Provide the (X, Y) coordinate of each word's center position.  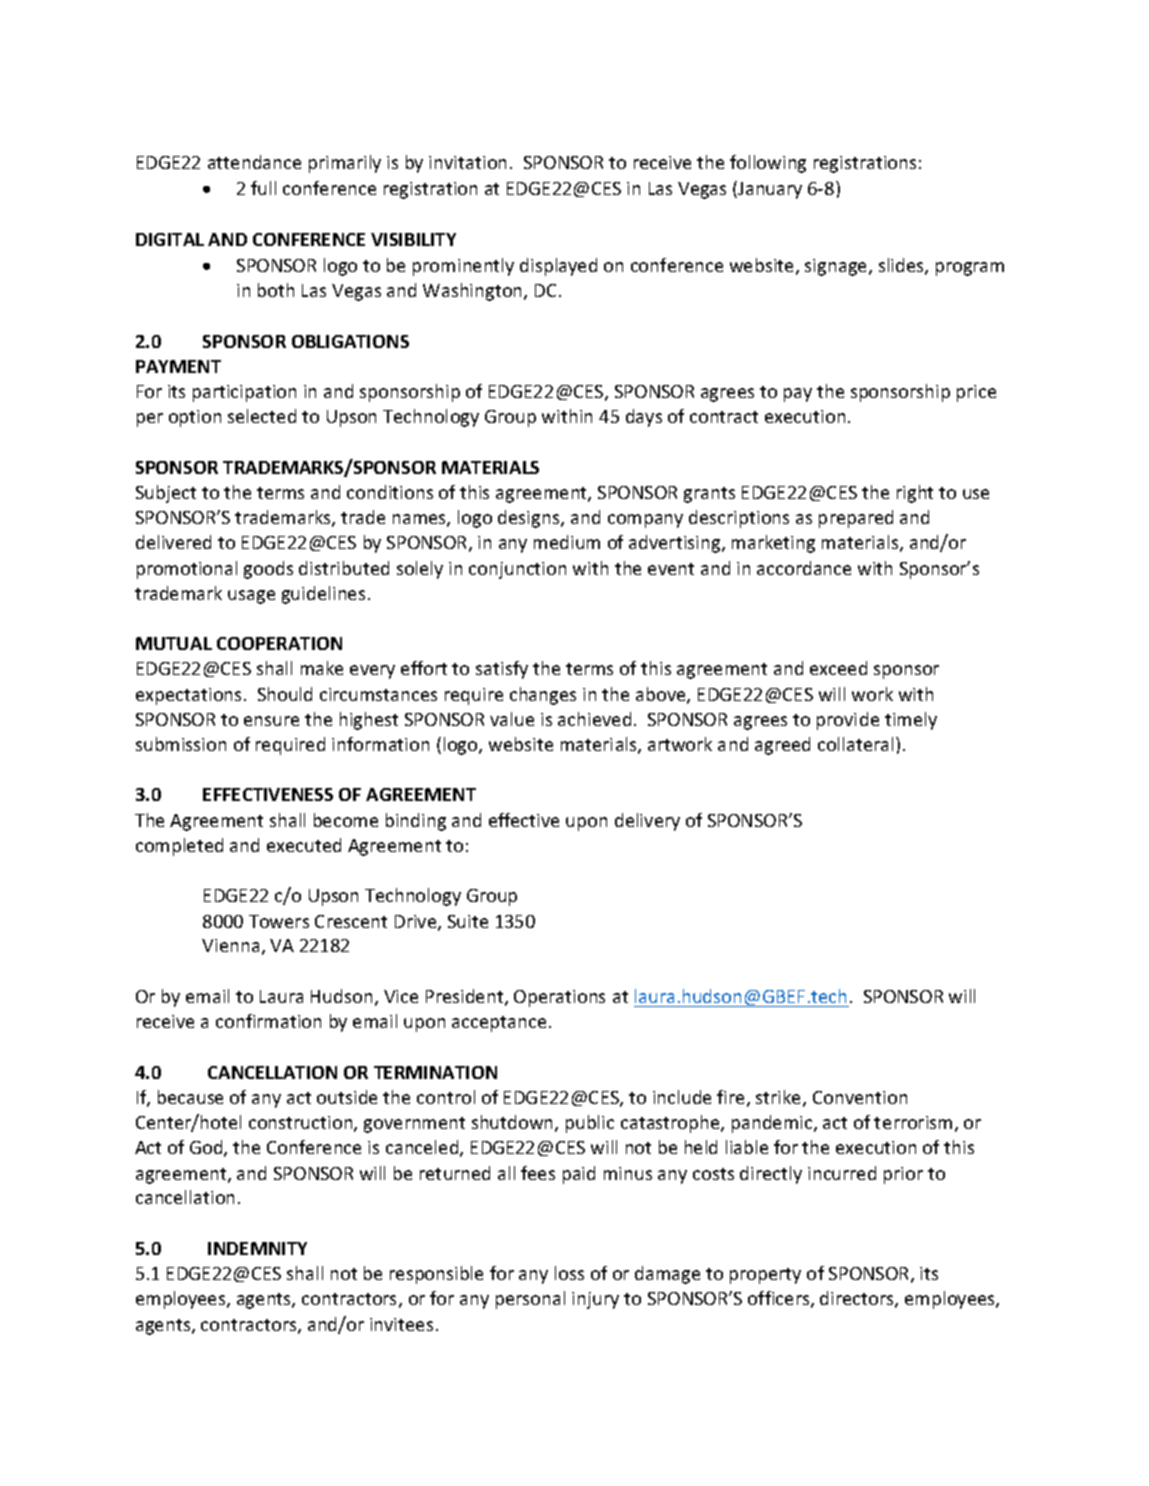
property (765, 1276)
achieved (594, 719)
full (263, 188)
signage (837, 267)
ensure (271, 721)
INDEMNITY (257, 1248)
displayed (558, 267)
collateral (855, 744)
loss (569, 1273)
